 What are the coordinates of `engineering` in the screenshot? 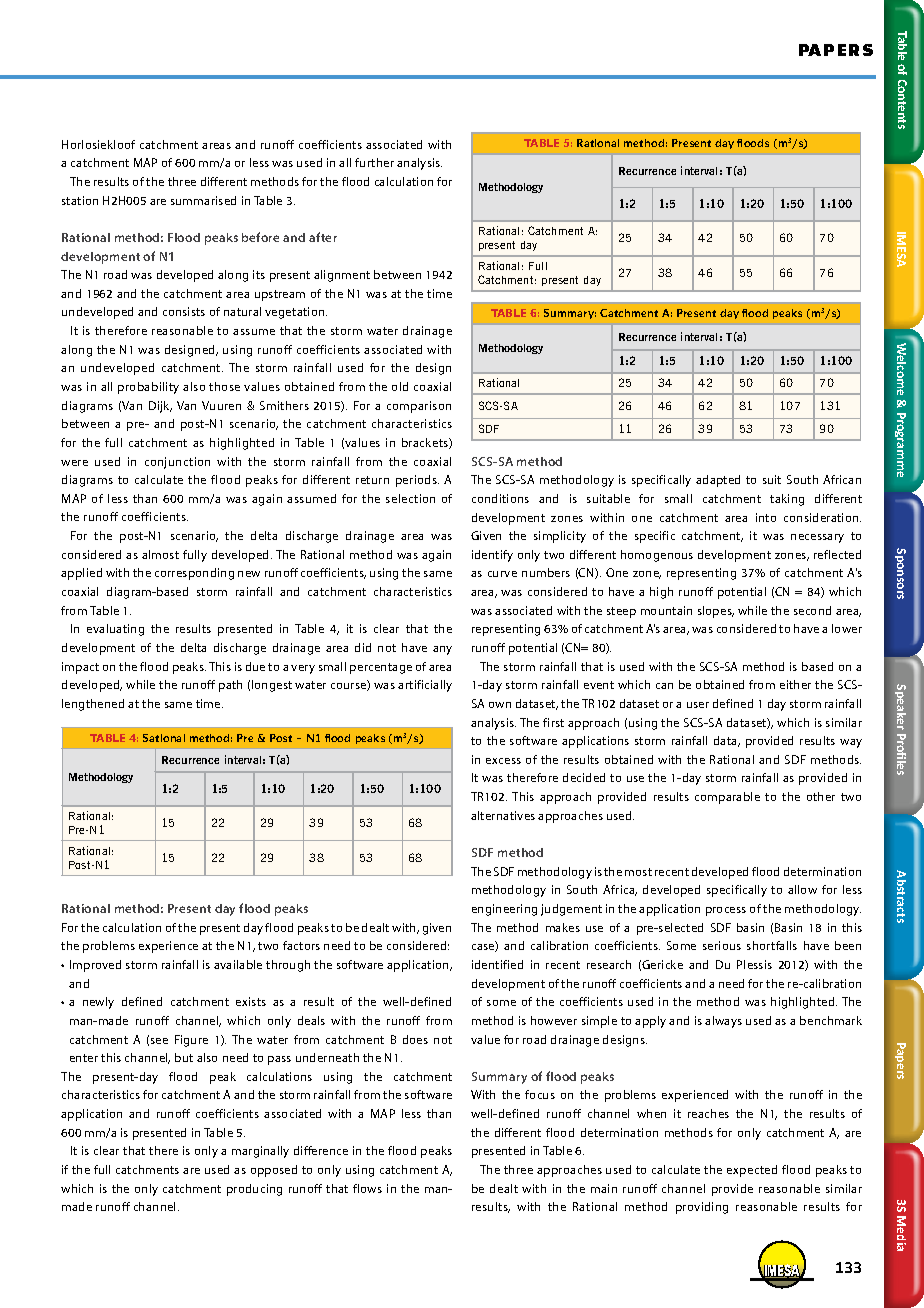 It's located at (504, 910).
